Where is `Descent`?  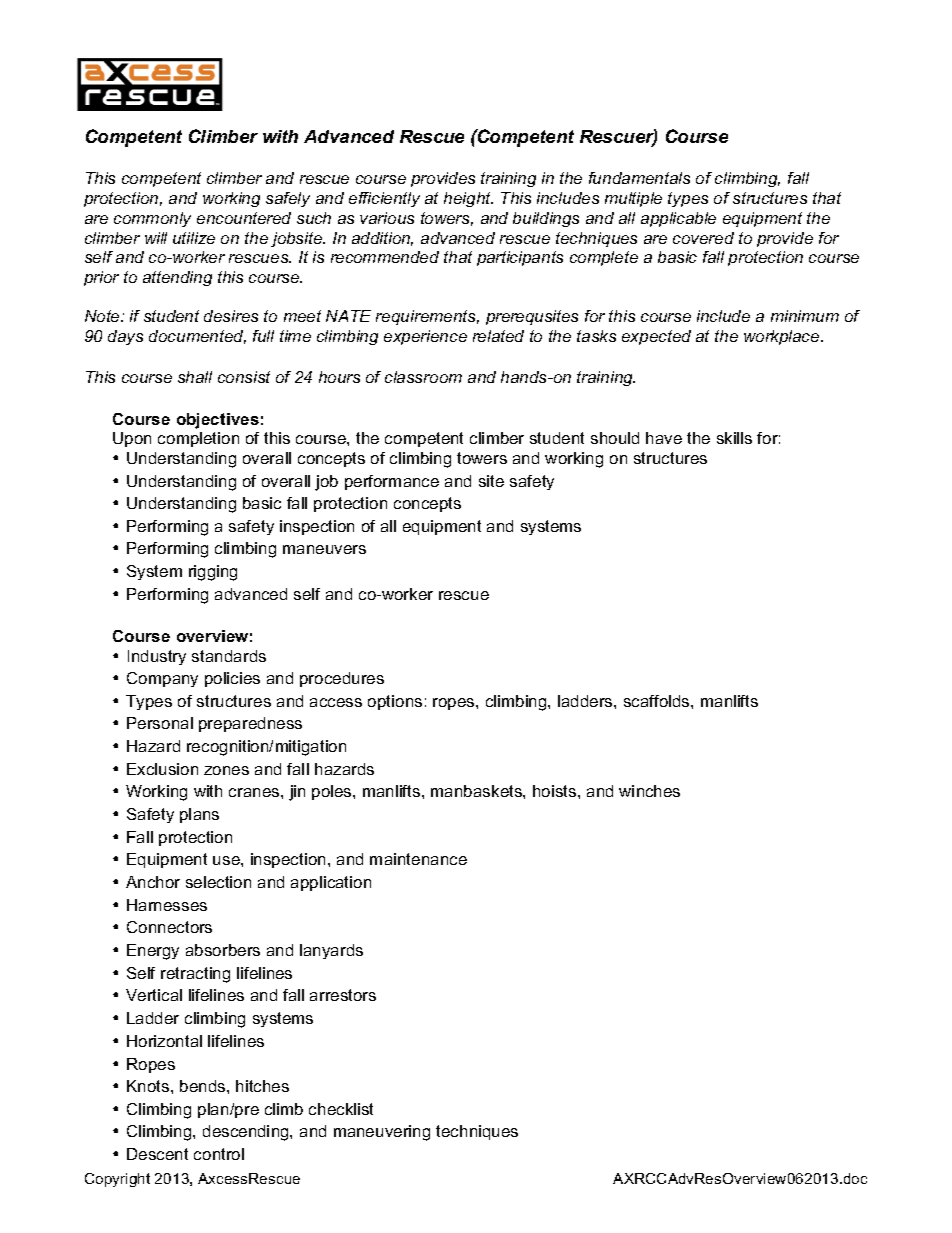
Descent is located at coordinates (157, 1154).
